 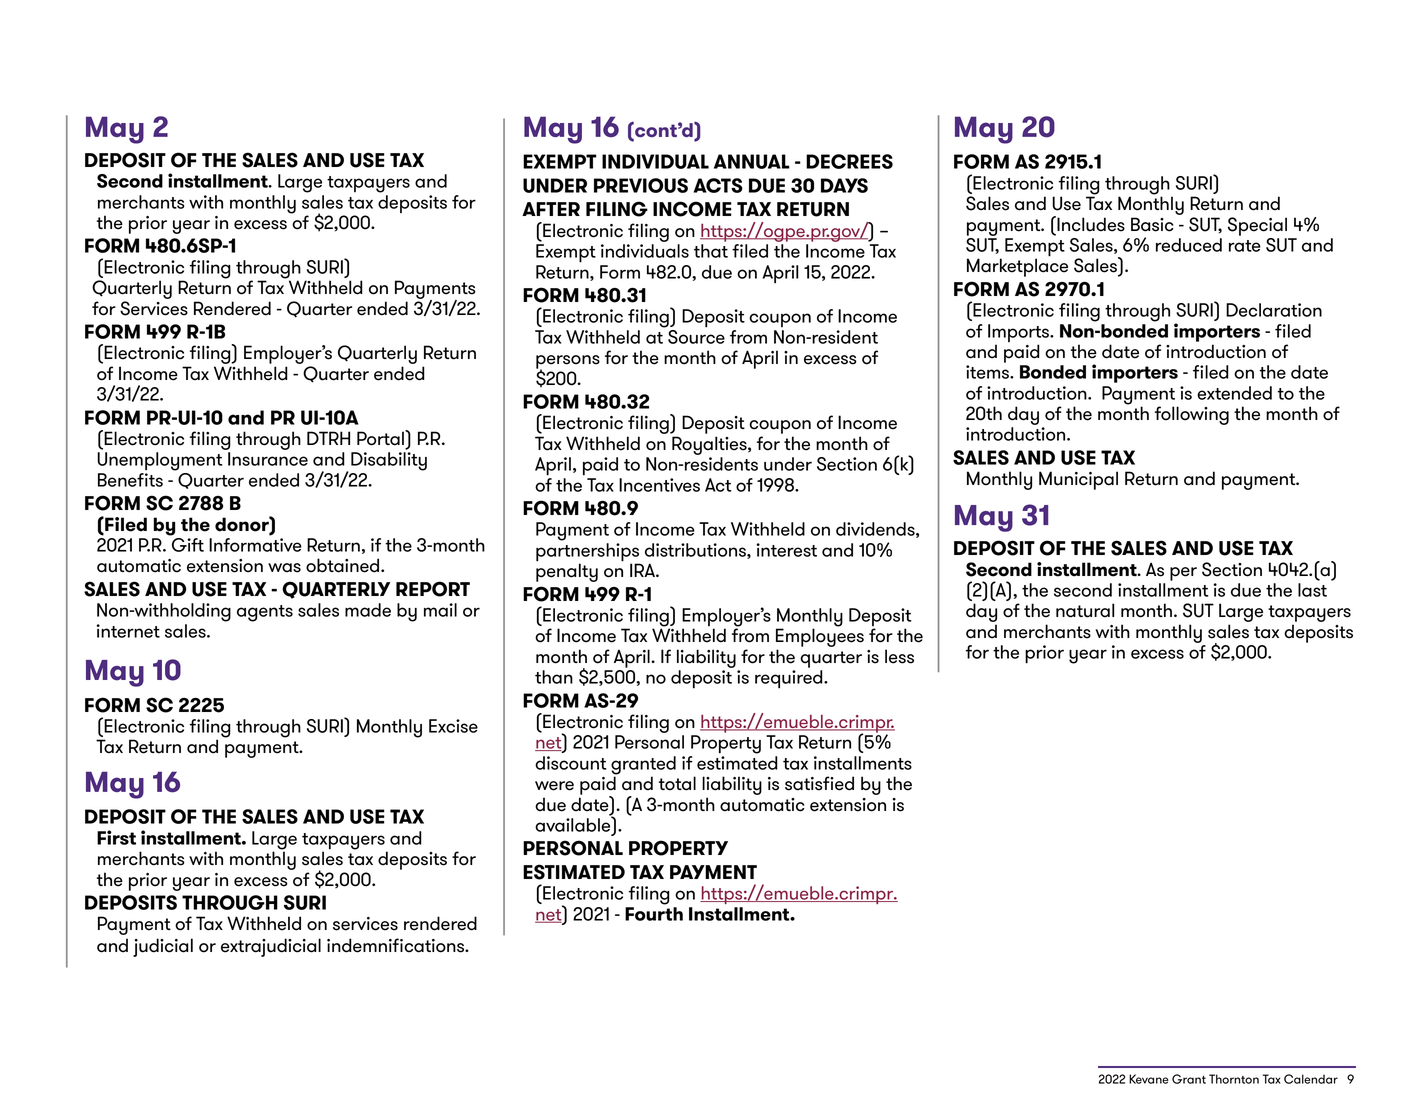 What do you see at coordinates (268, 459) in the page?
I see `Insurance` at bounding box center [268, 459].
